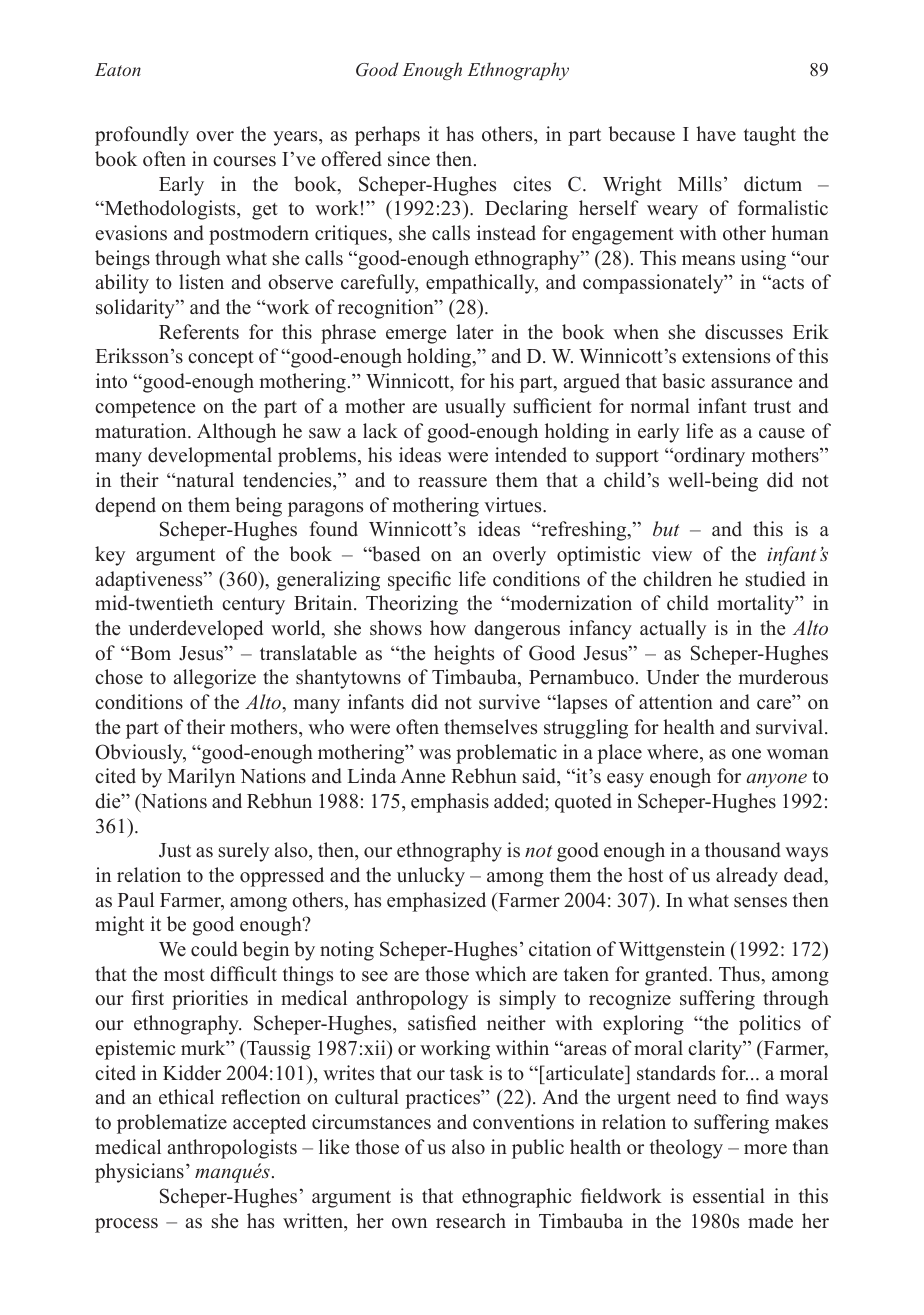  What do you see at coordinates (215, 679) in the image?
I see `allegorize` at bounding box center [215, 679].
